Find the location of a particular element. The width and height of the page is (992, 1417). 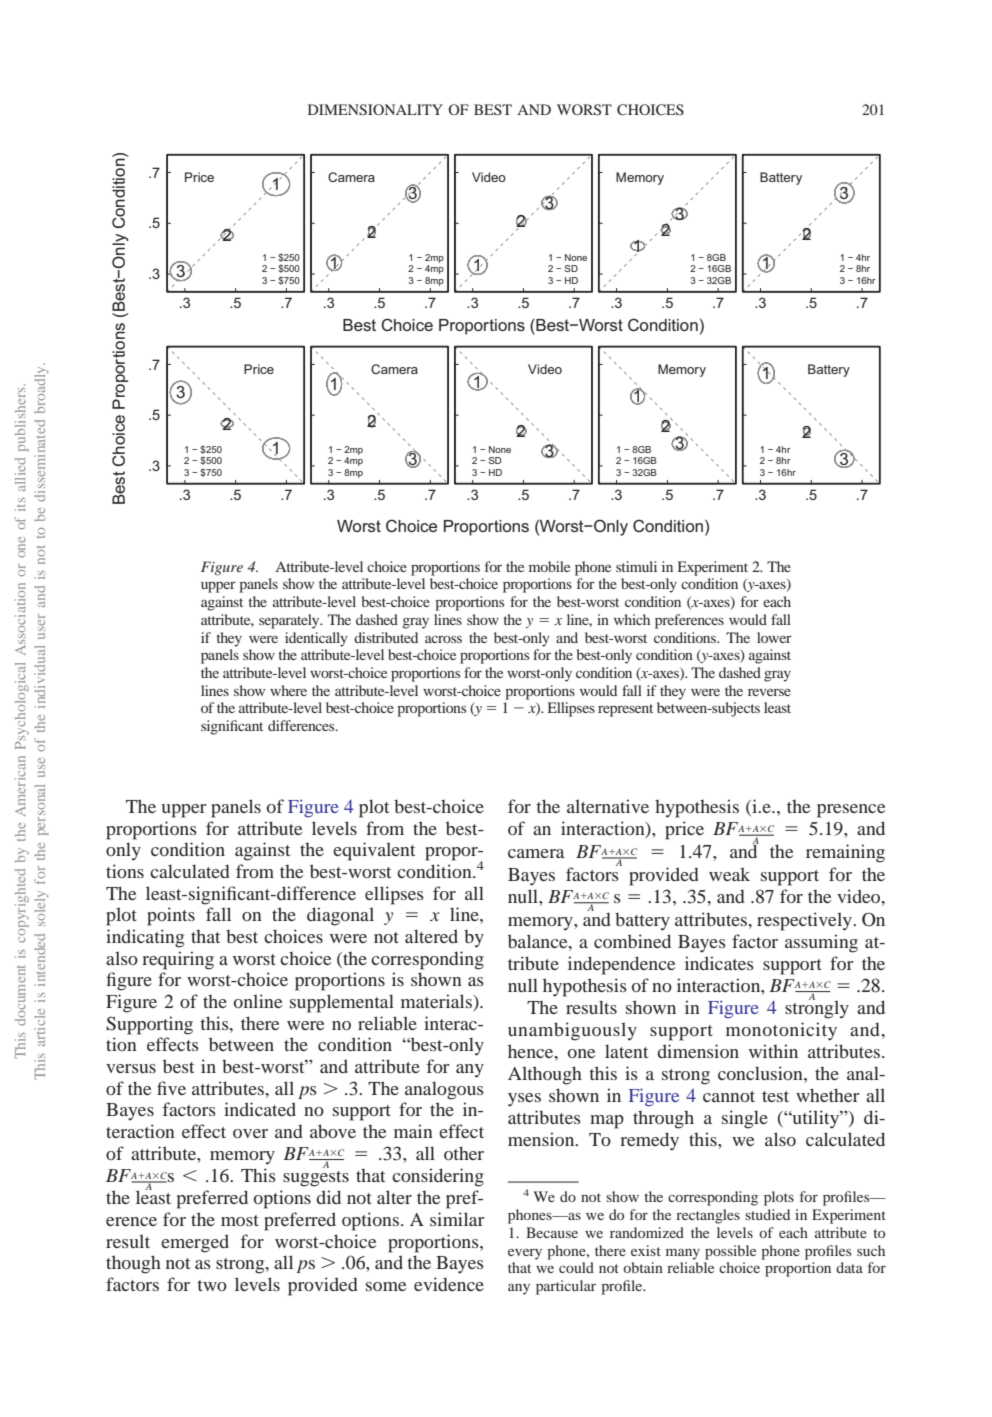

separately is located at coordinates (290, 621).
